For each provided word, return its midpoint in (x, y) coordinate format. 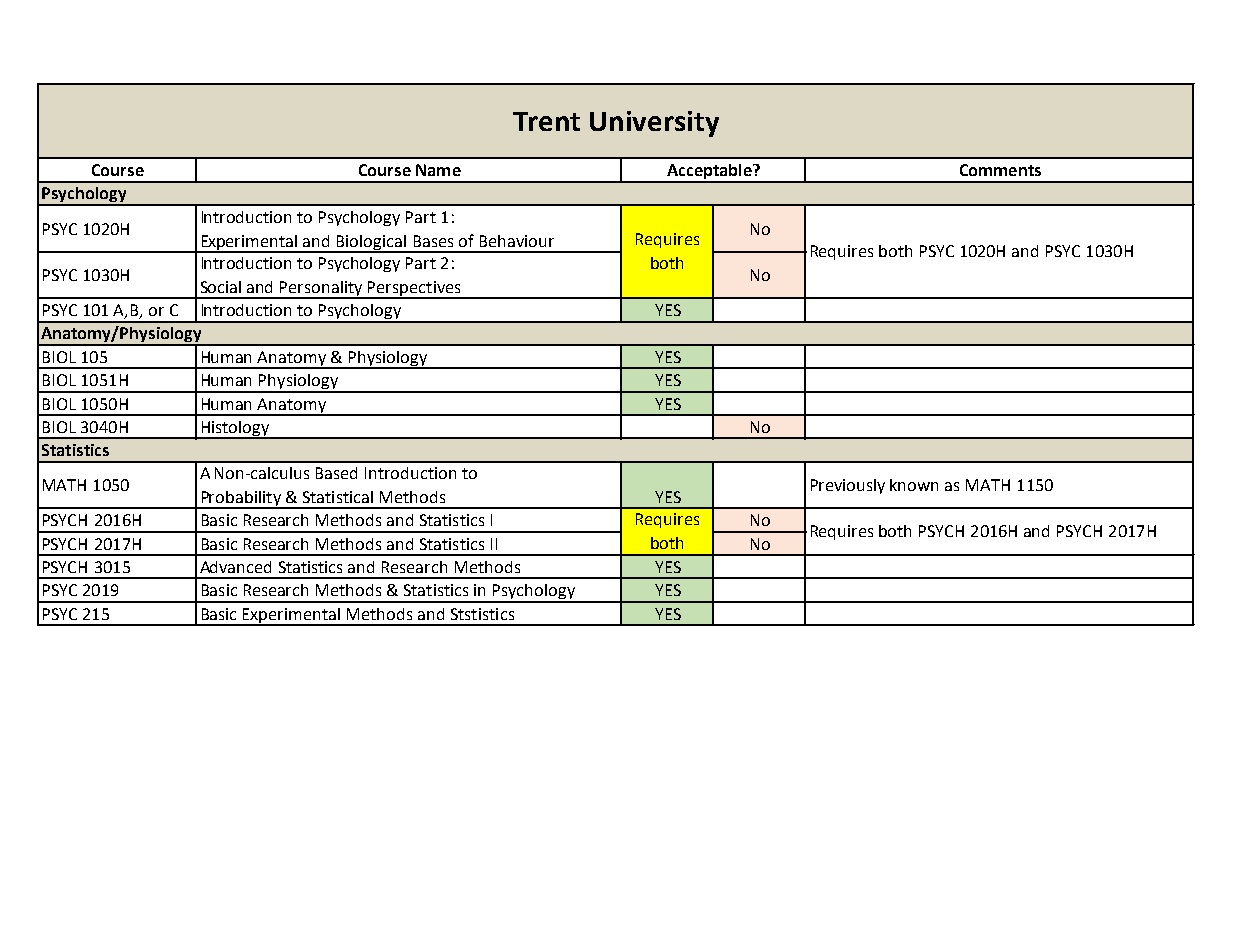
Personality (321, 290)
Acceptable (709, 173)
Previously (848, 486)
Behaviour (517, 241)
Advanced (235, 567)
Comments (1000, 170)
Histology (235, 430)
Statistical (338, 497)
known (914, 485)
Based (336, 473)
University (654, 124)
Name (438, 170)
